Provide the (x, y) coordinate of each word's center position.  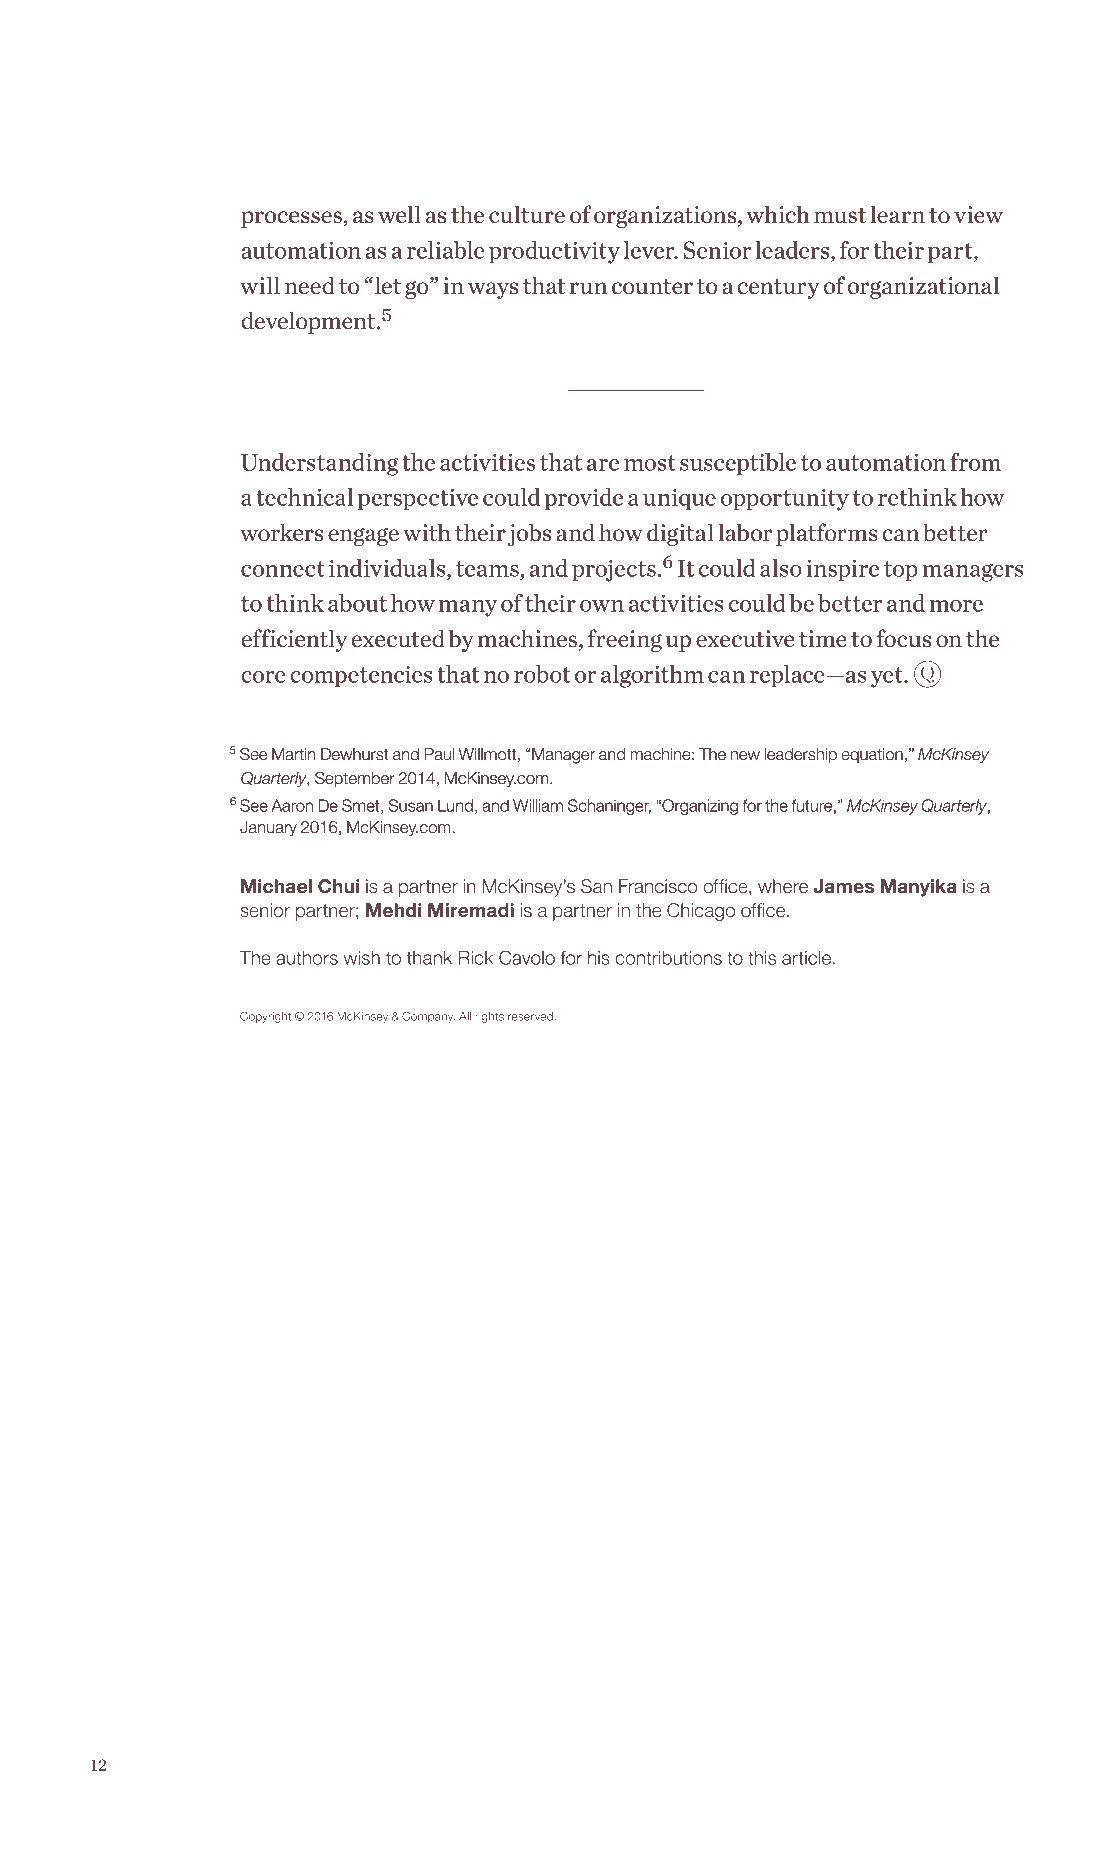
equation (872, 755)
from (975, 462)
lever (650, 250)
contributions (668, 958)
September (355, 779)
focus (903, 638)
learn (898, 214)
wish (362, 958)
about (357, 603)
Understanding (319, 464)
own (602, 606)
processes (292, 219)
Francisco (658, 886)
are (603, 465)
